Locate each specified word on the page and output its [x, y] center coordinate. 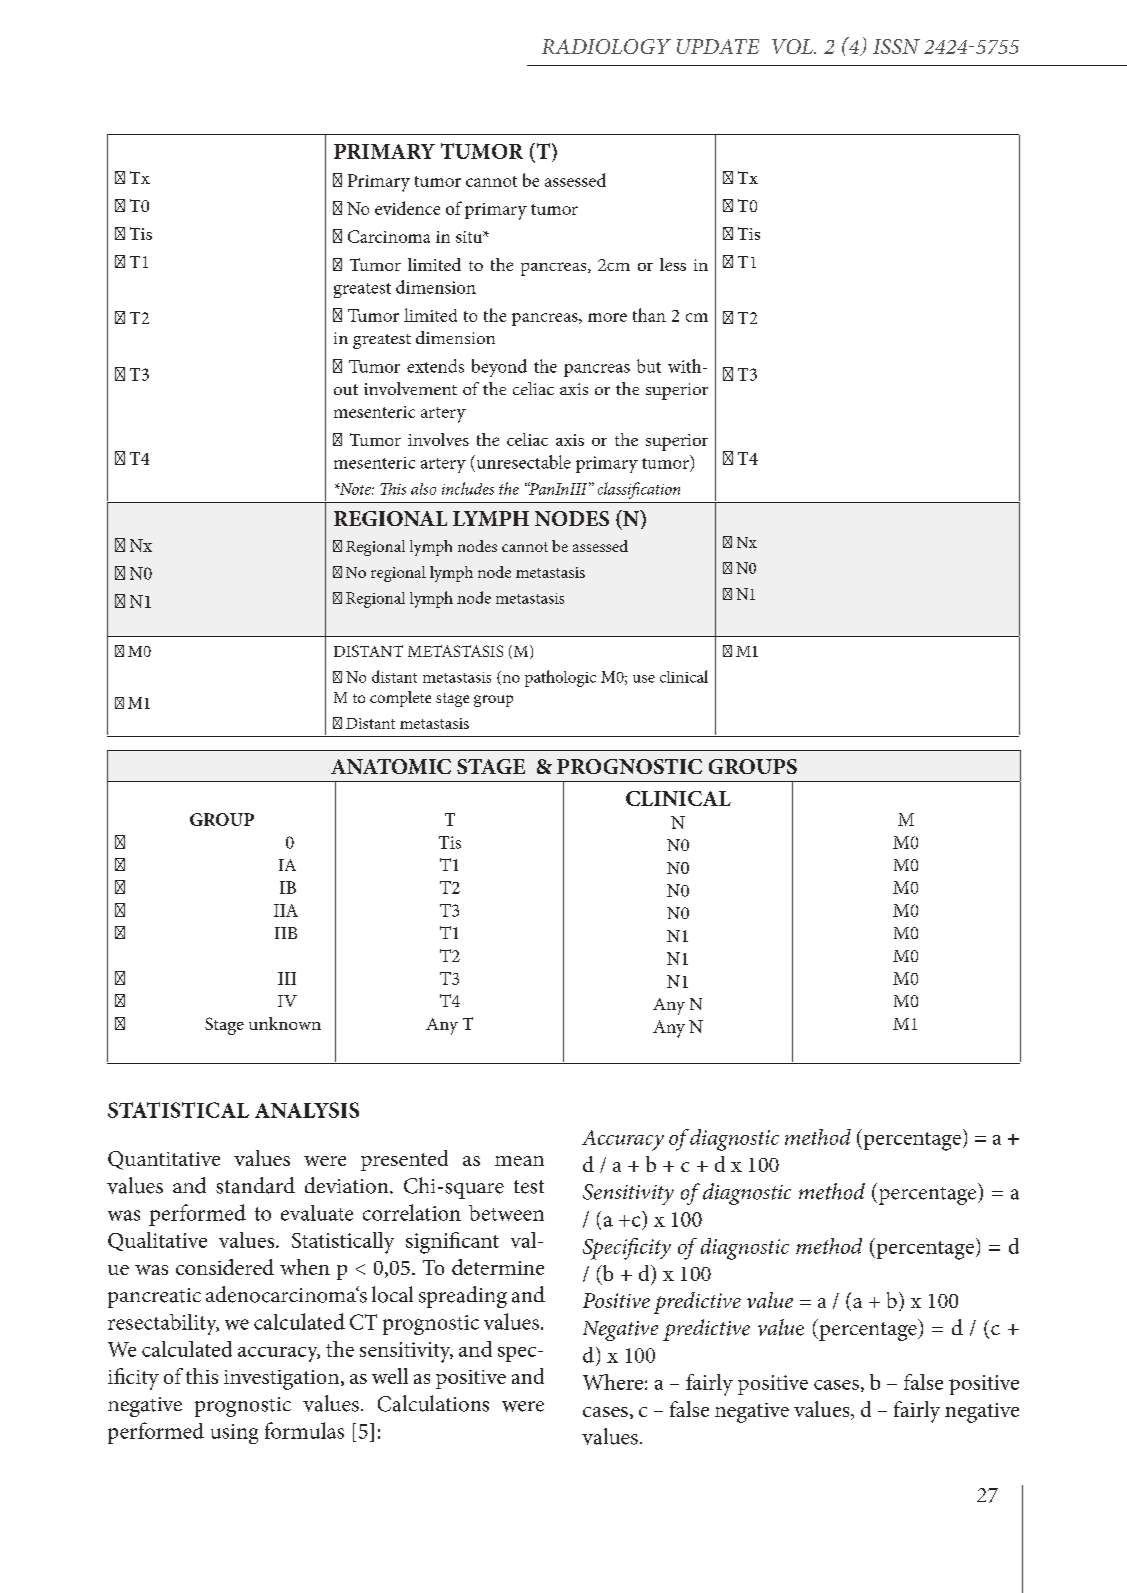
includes [468, 488]
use [644, 679]
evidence [407, 208]
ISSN [896, 46]
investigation [283, 1380]
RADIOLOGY [606, 46]
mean [519, 1161]
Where [613, 1382]
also [423, 489]
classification [639, 490]
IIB [286, 933]
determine [498, 1267]
